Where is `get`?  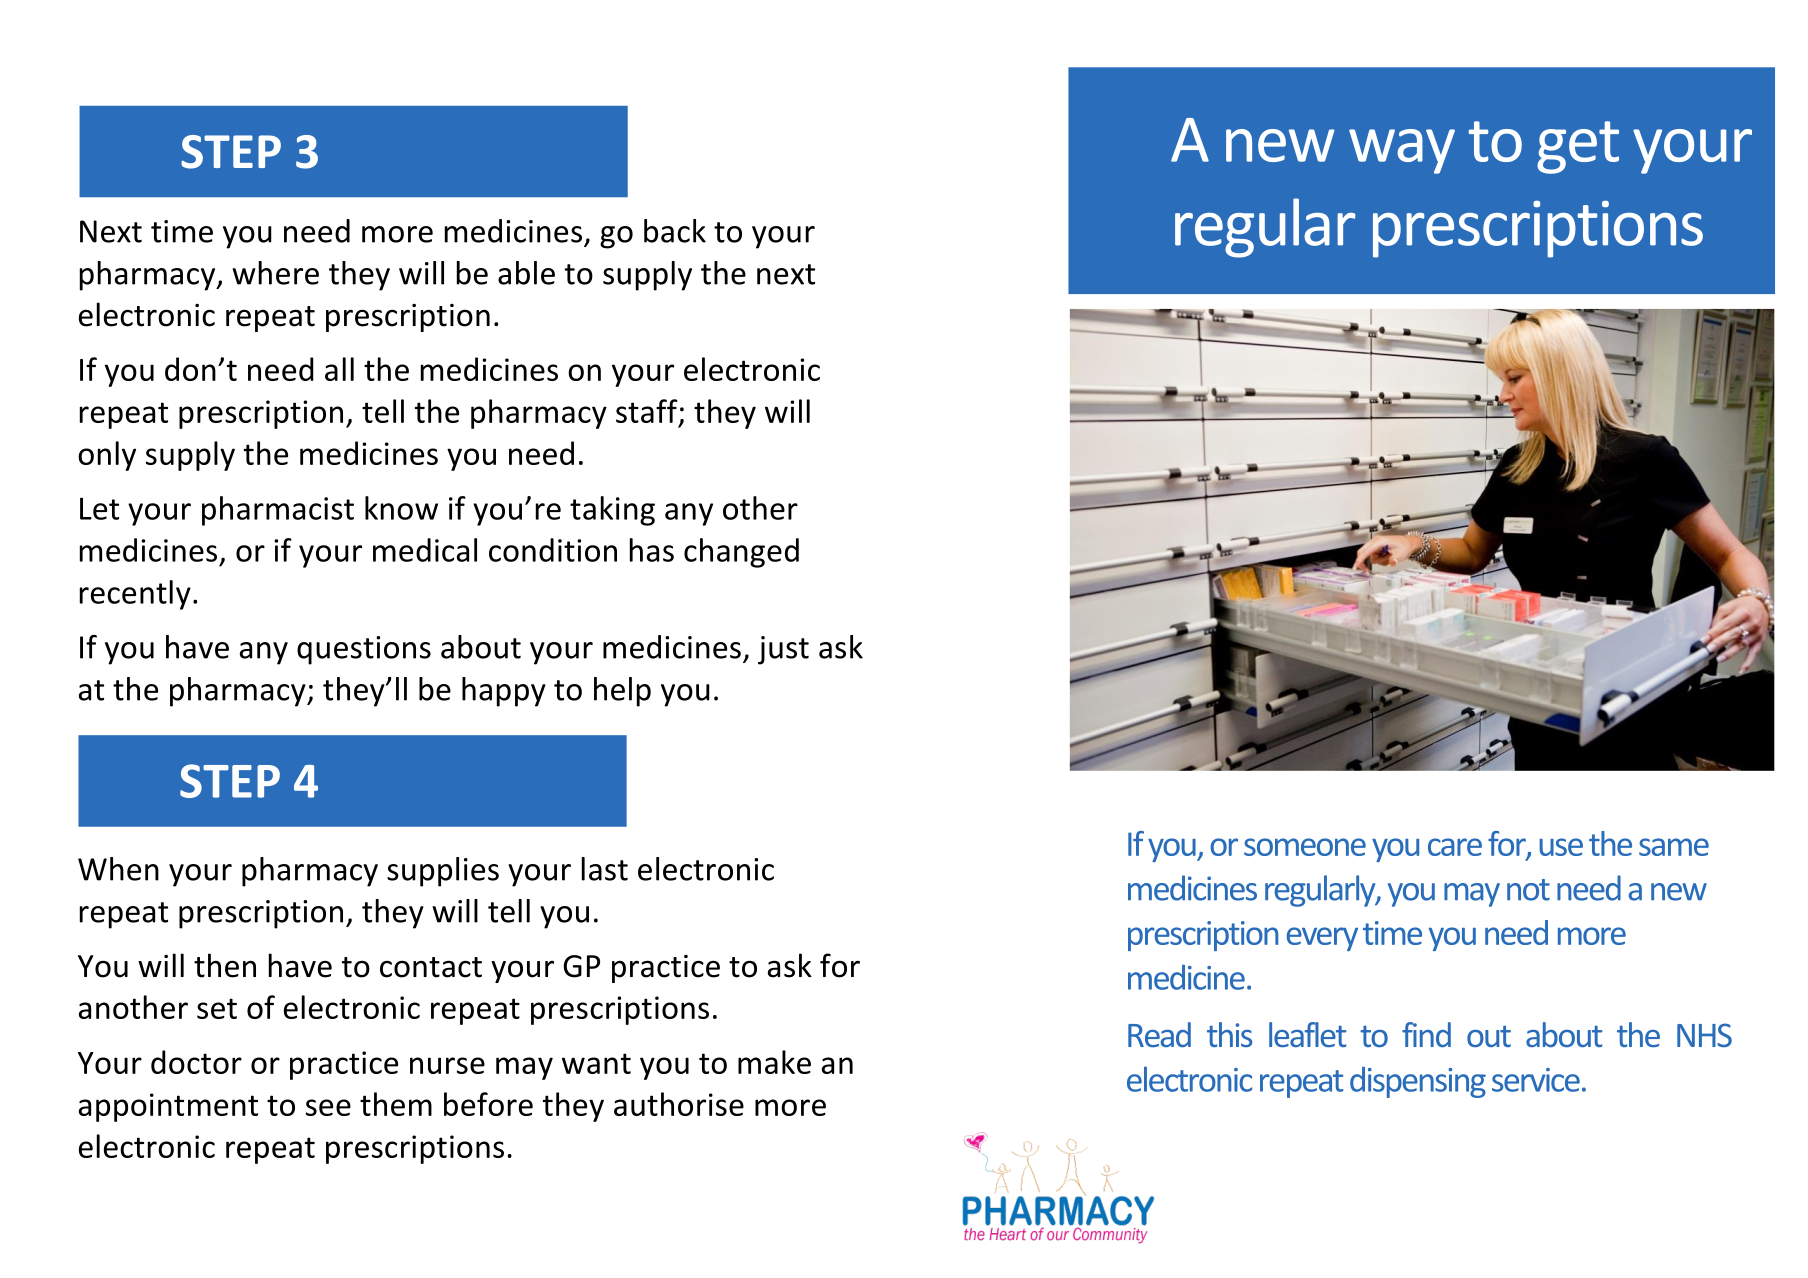
get is located at coordinates (1578, 147).
